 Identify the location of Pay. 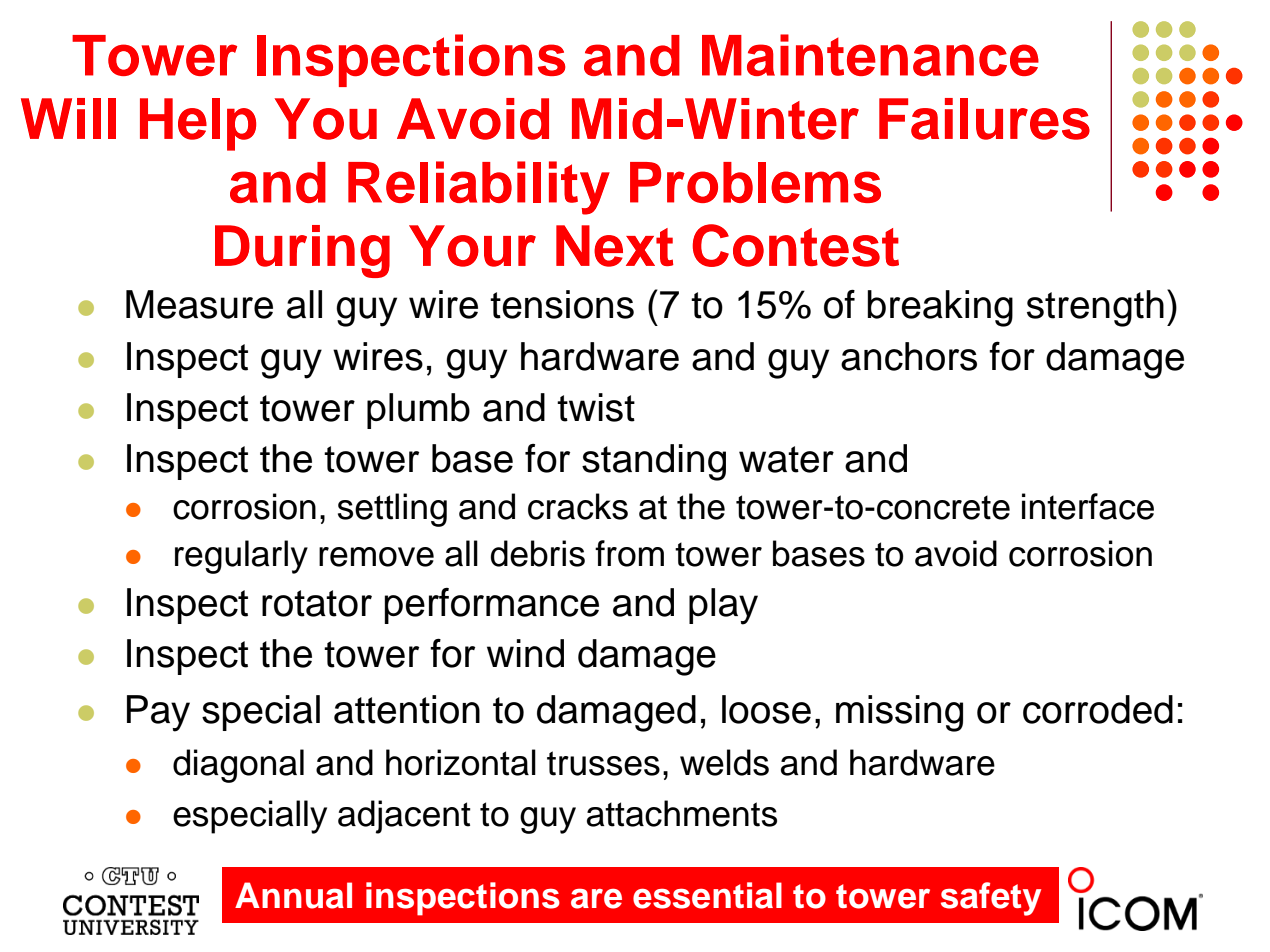
(158, 713).
